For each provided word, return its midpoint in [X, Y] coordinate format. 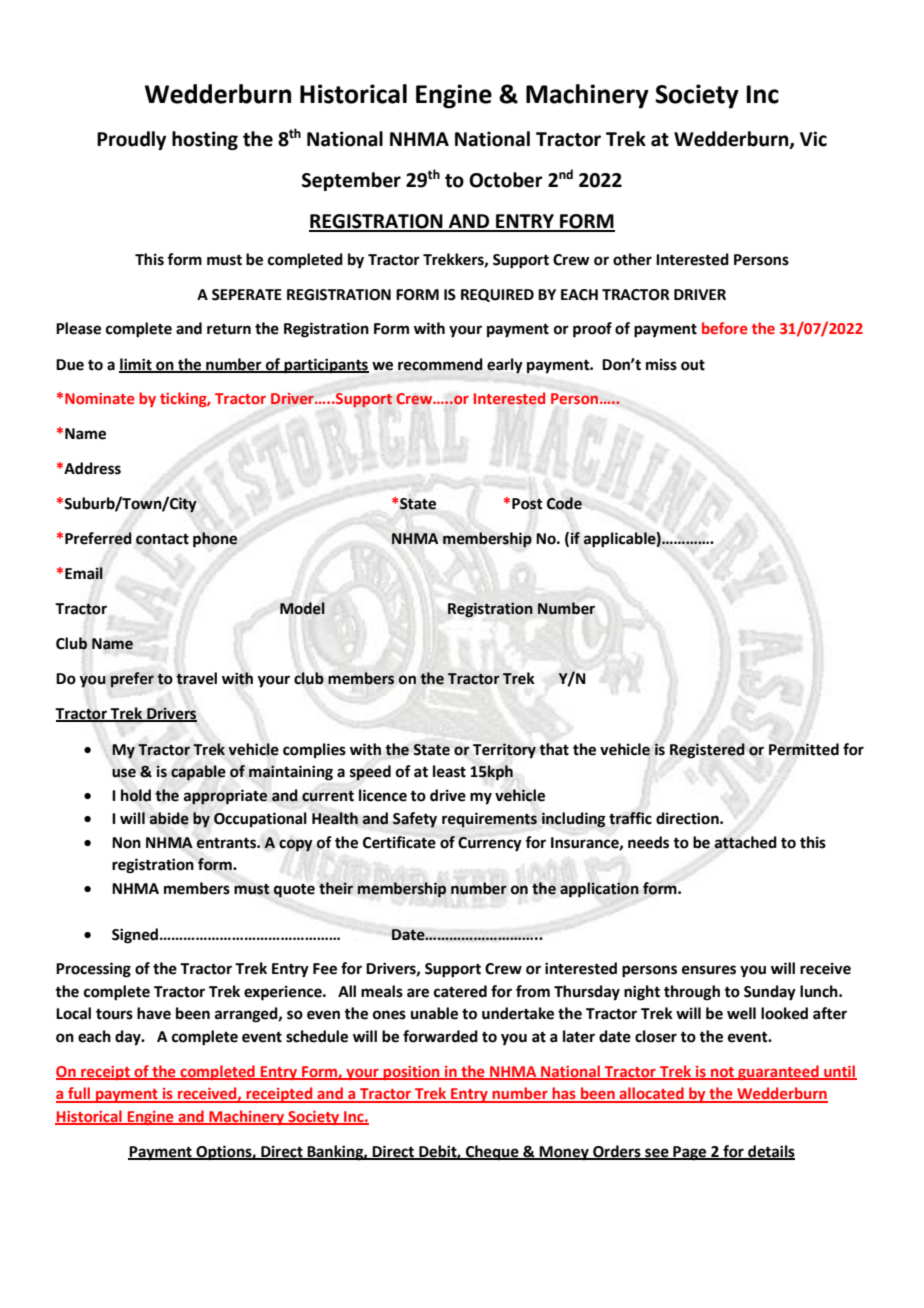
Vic [813, 139]
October [506, 180]
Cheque [492, 1153]
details [770, 1152]
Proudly [131, 140]
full [79, 1094]
